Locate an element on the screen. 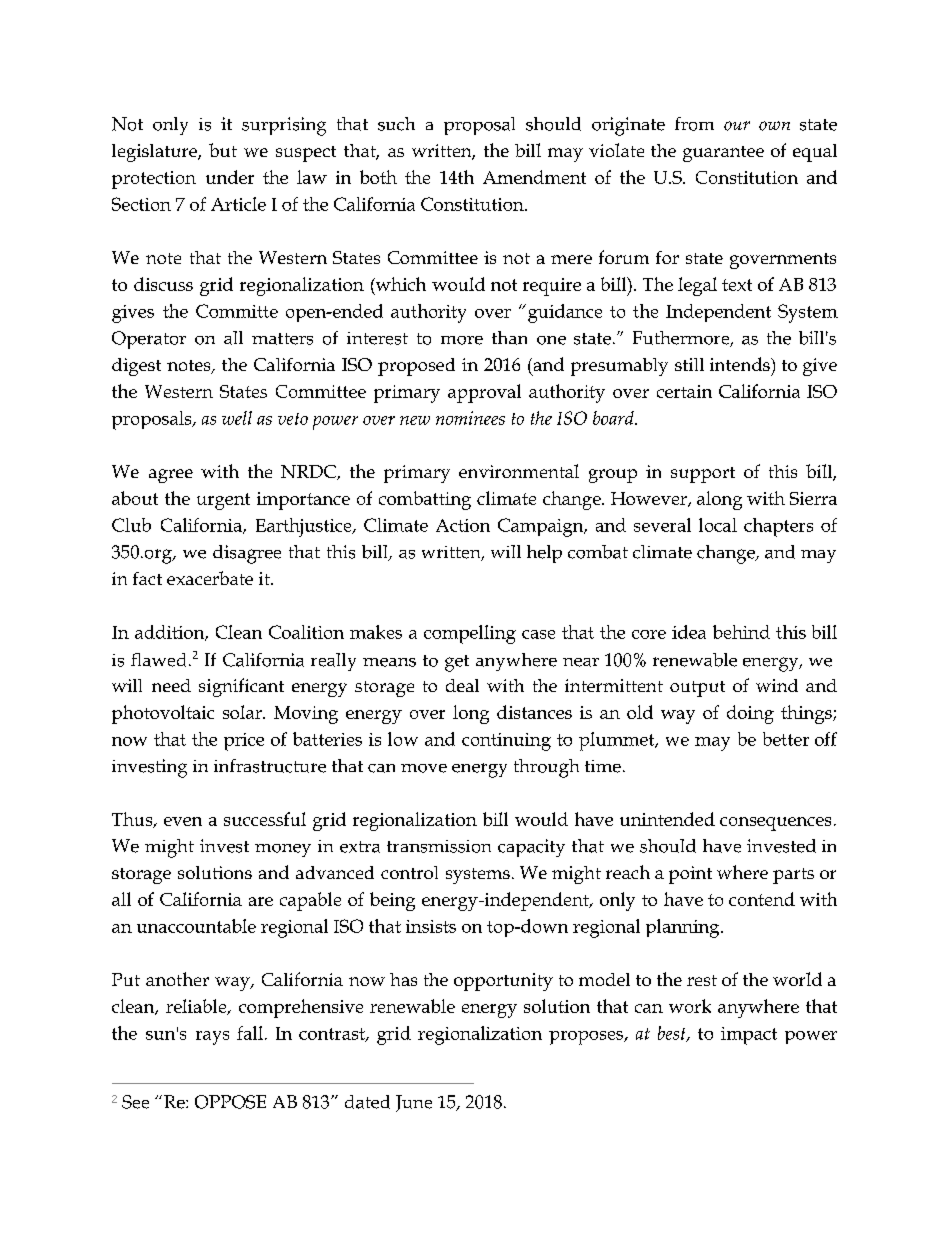 The height and width of the screenshot is (1233, 952). guarantee is located at coordinates (723, 154).
